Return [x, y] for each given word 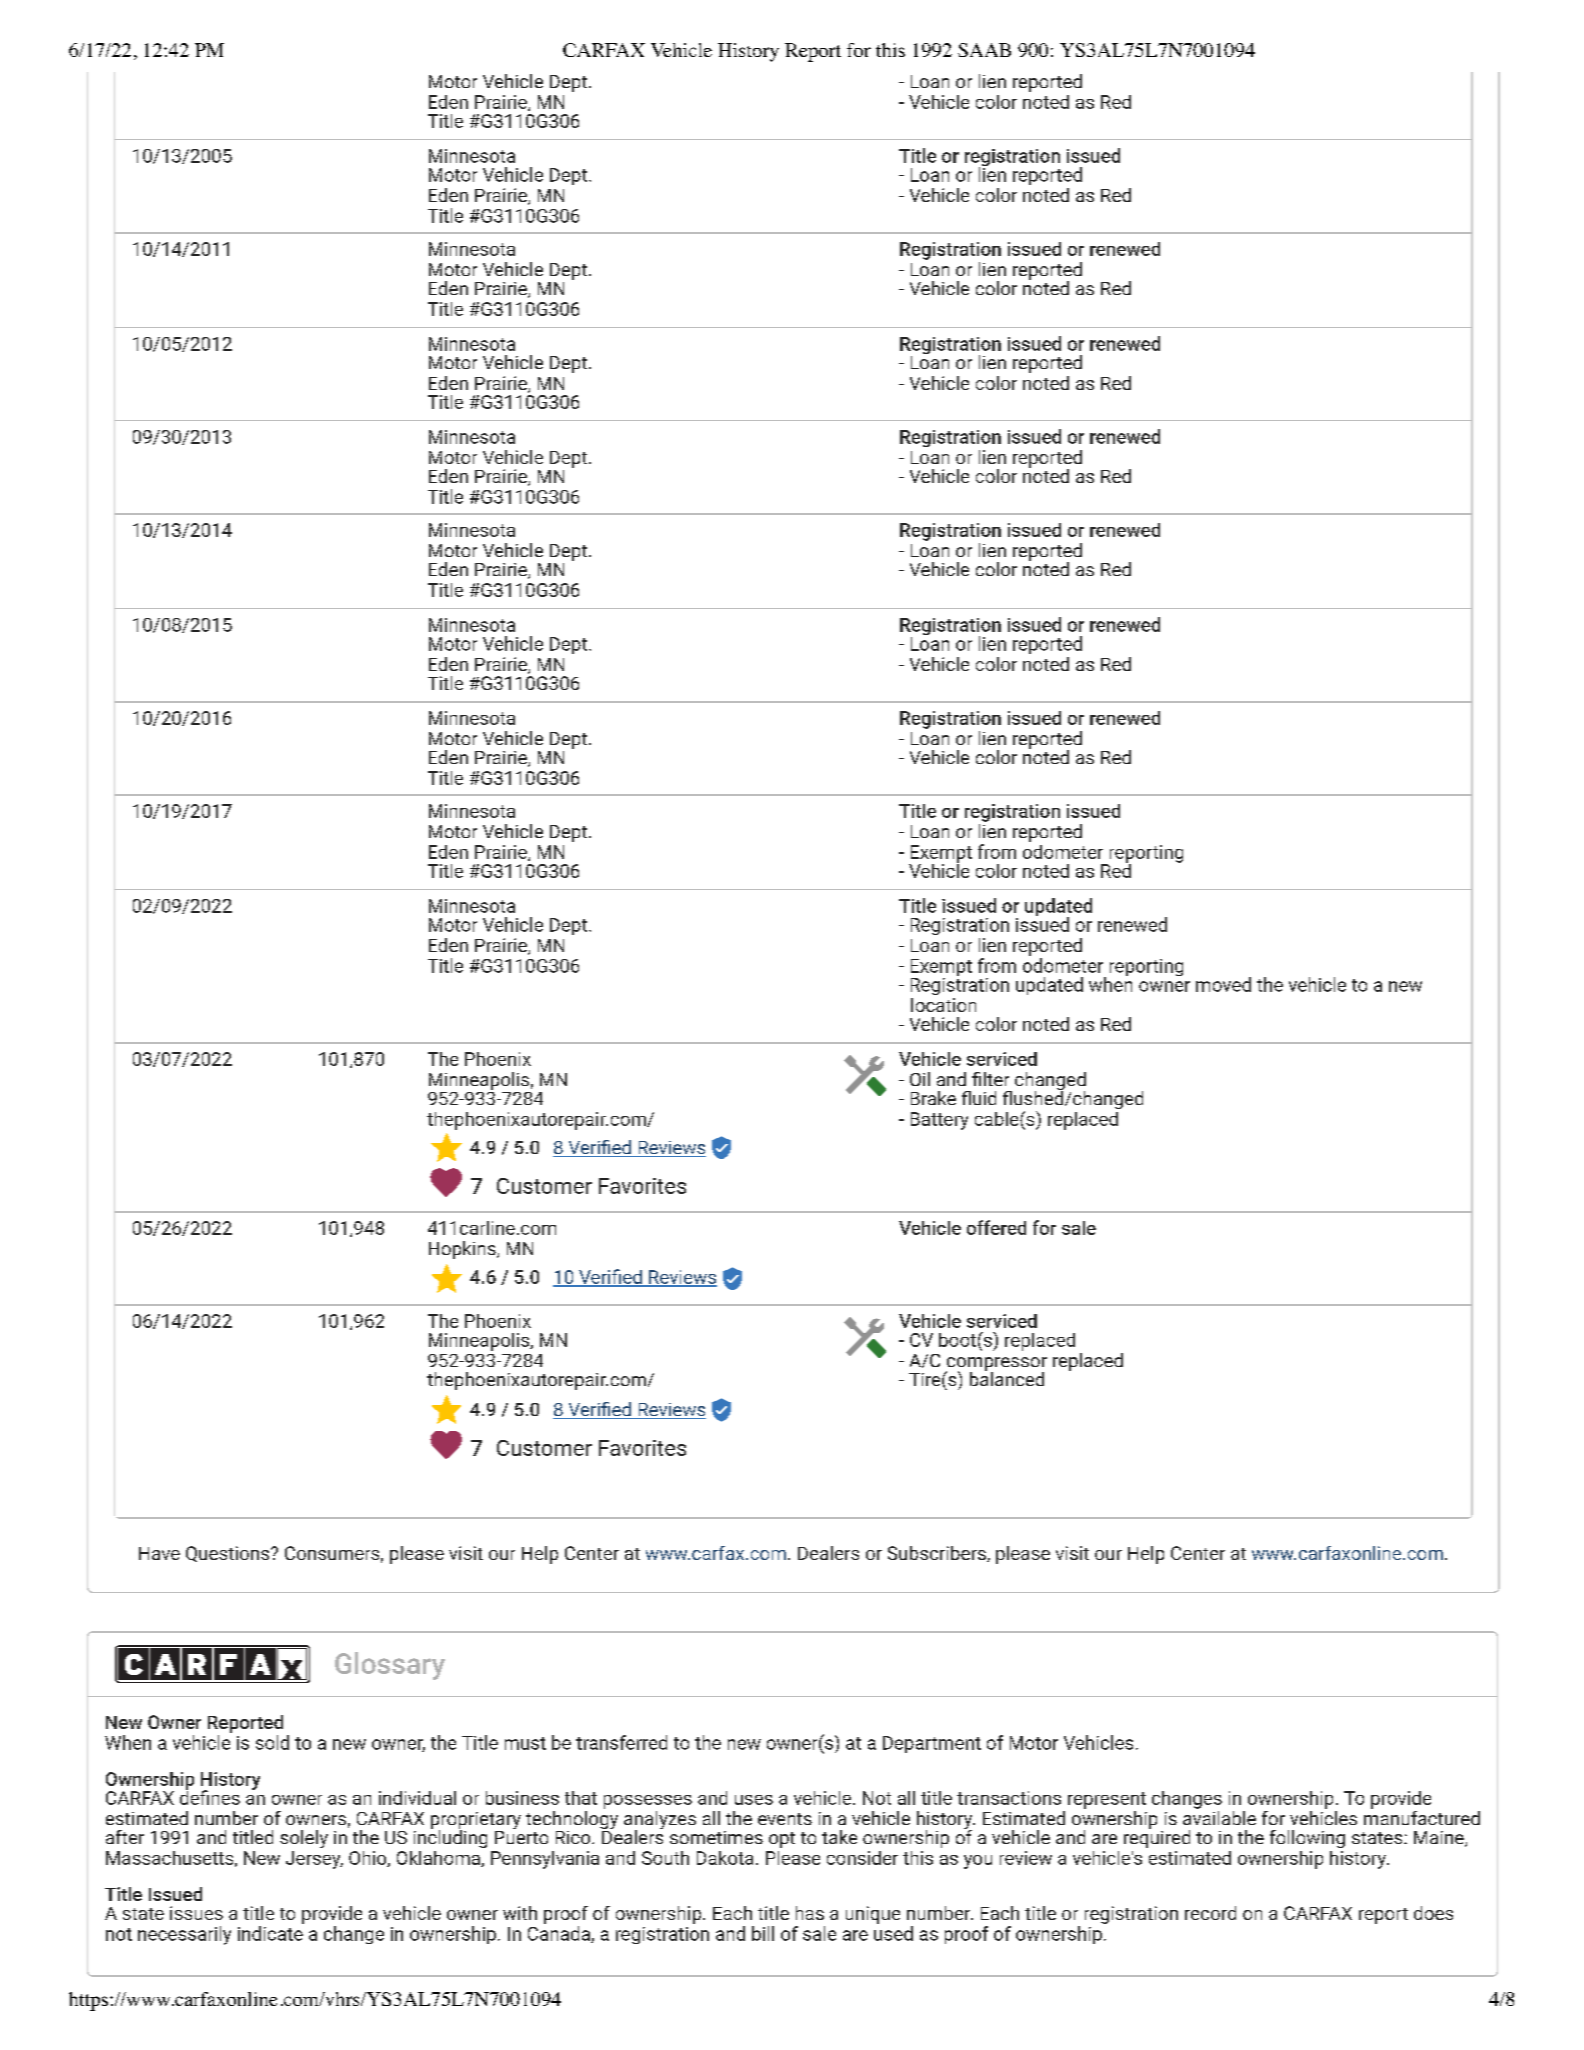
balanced [1007, 1377]
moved [1223, 984]
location [943, 1005]
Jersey [314, 1860]
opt [782, 1840]
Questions [229, 1554]
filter [990, 1079]
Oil [920, 1079]
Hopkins [463, 1250]
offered [996, 1227]
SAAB [984, 50]
